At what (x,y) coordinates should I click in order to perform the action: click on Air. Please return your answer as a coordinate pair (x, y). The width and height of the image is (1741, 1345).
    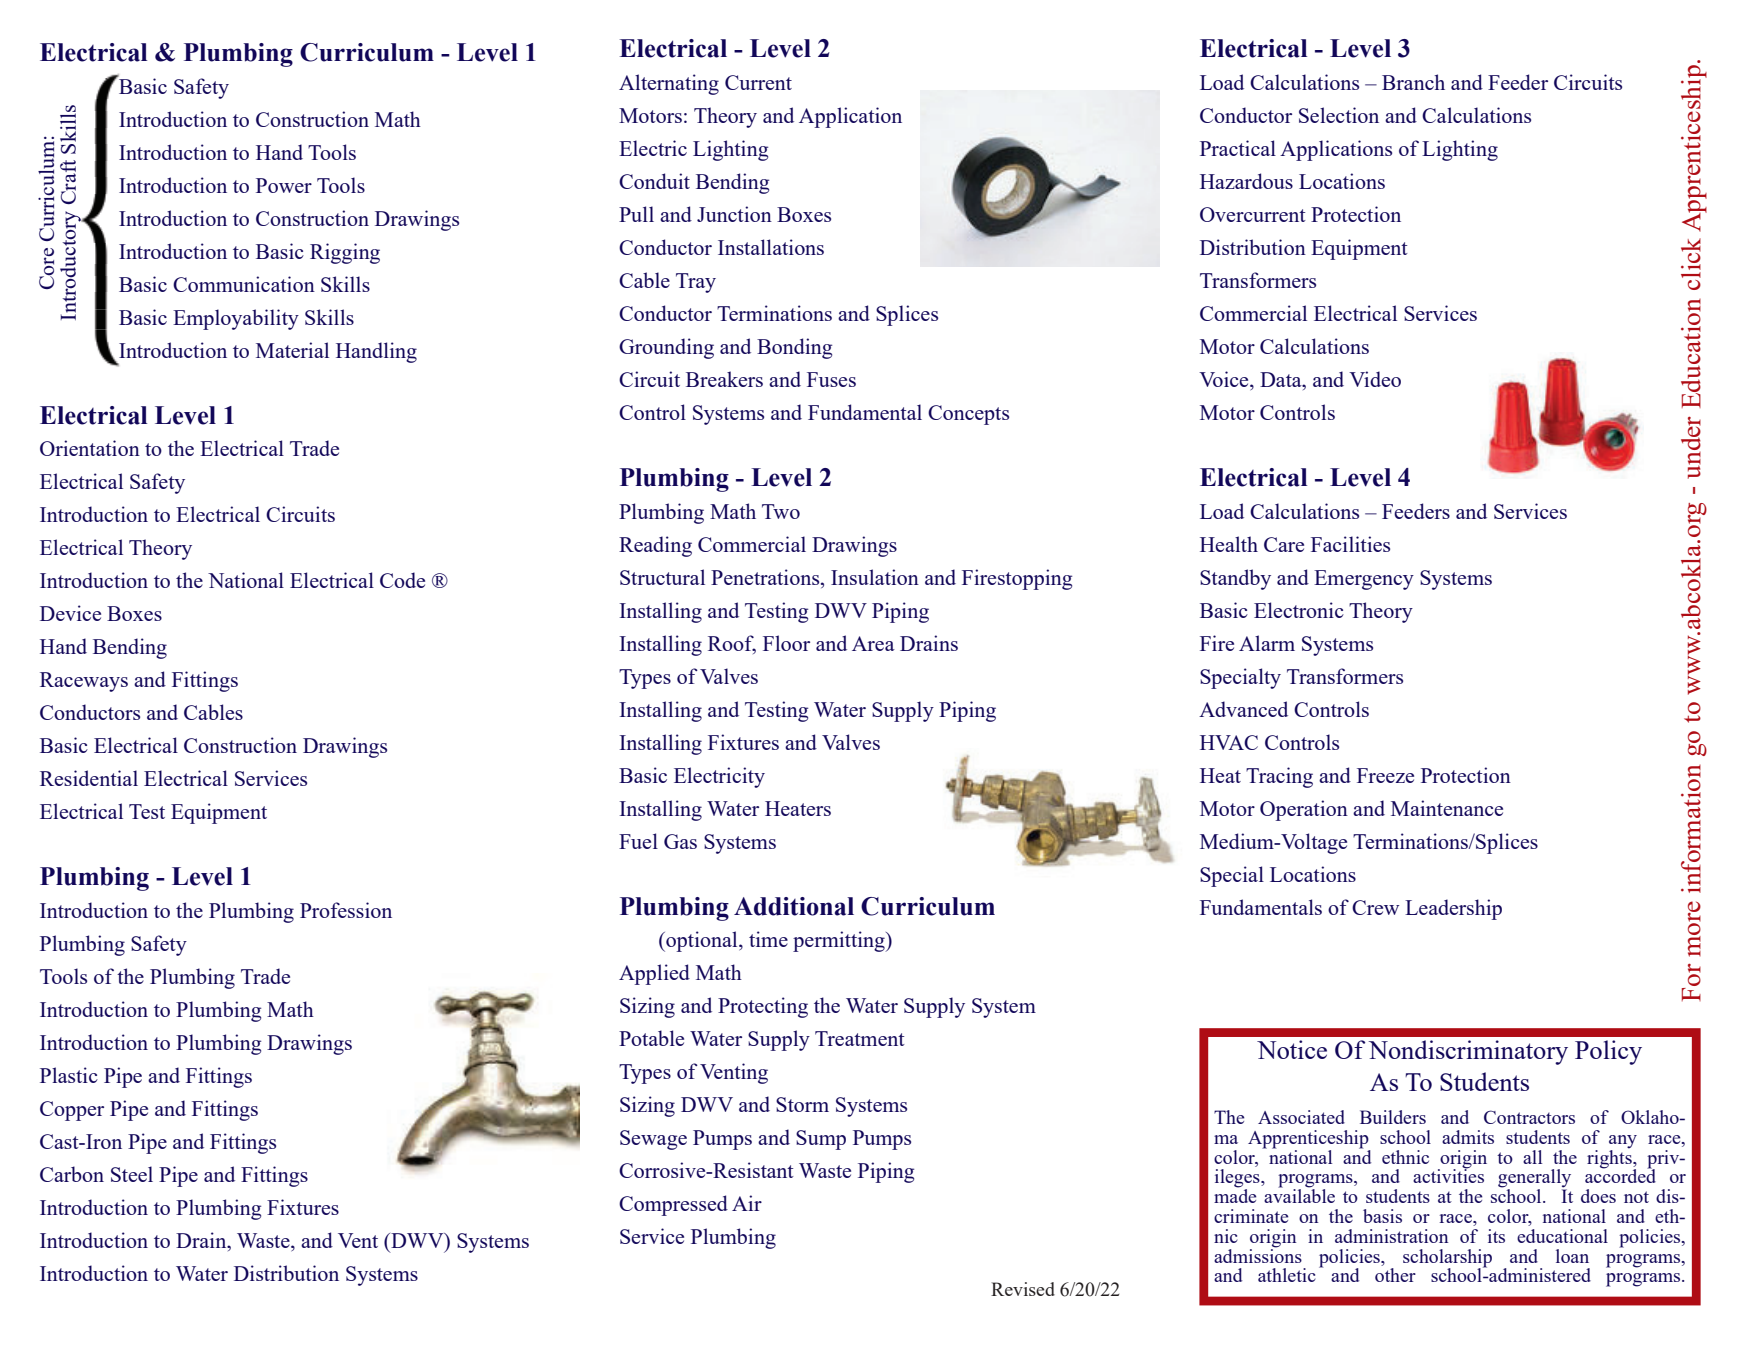
    Looking at the image, I should click on (747, 1203).
